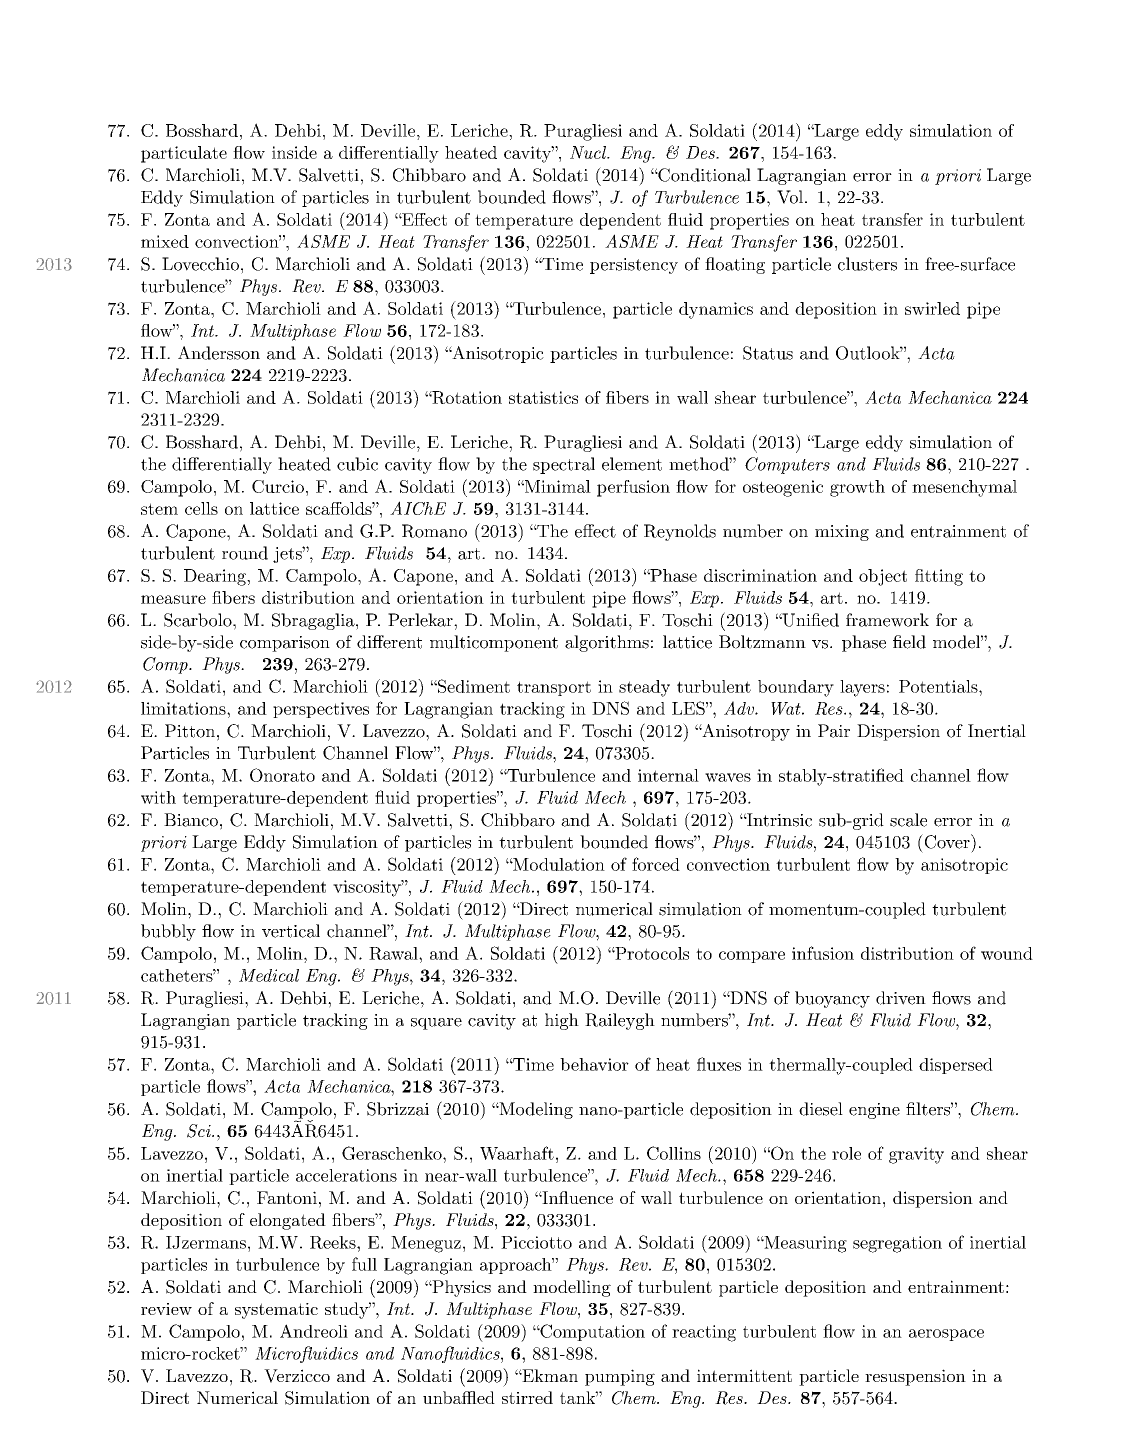 Image resolution: width=1124 pixels, height=1455 pixels. What do you see at coordinates (166, 1309) in the page?
I see `review` at bounding box center [166, 1309].
